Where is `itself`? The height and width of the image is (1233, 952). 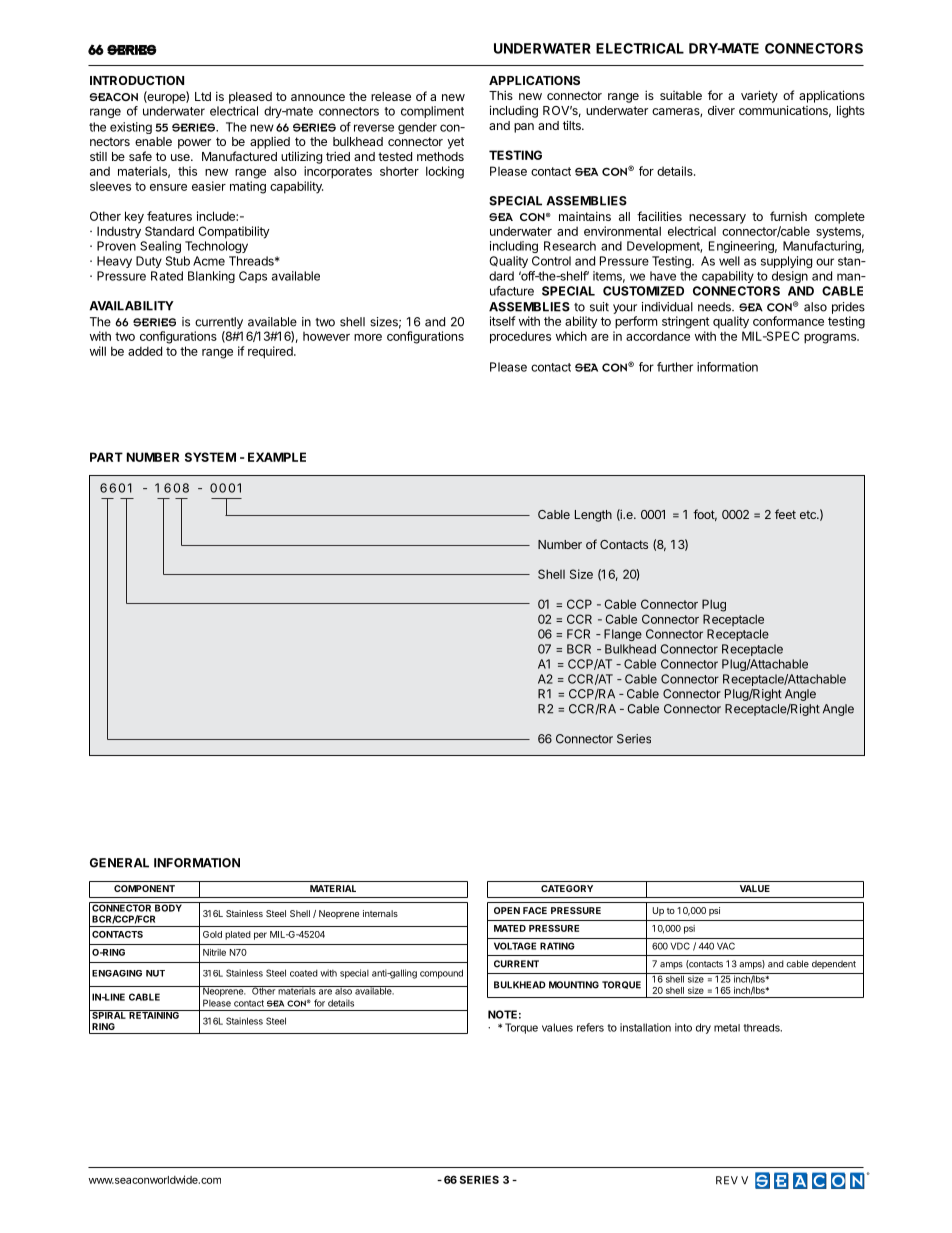
itself is located at coordinates (503, 321).
